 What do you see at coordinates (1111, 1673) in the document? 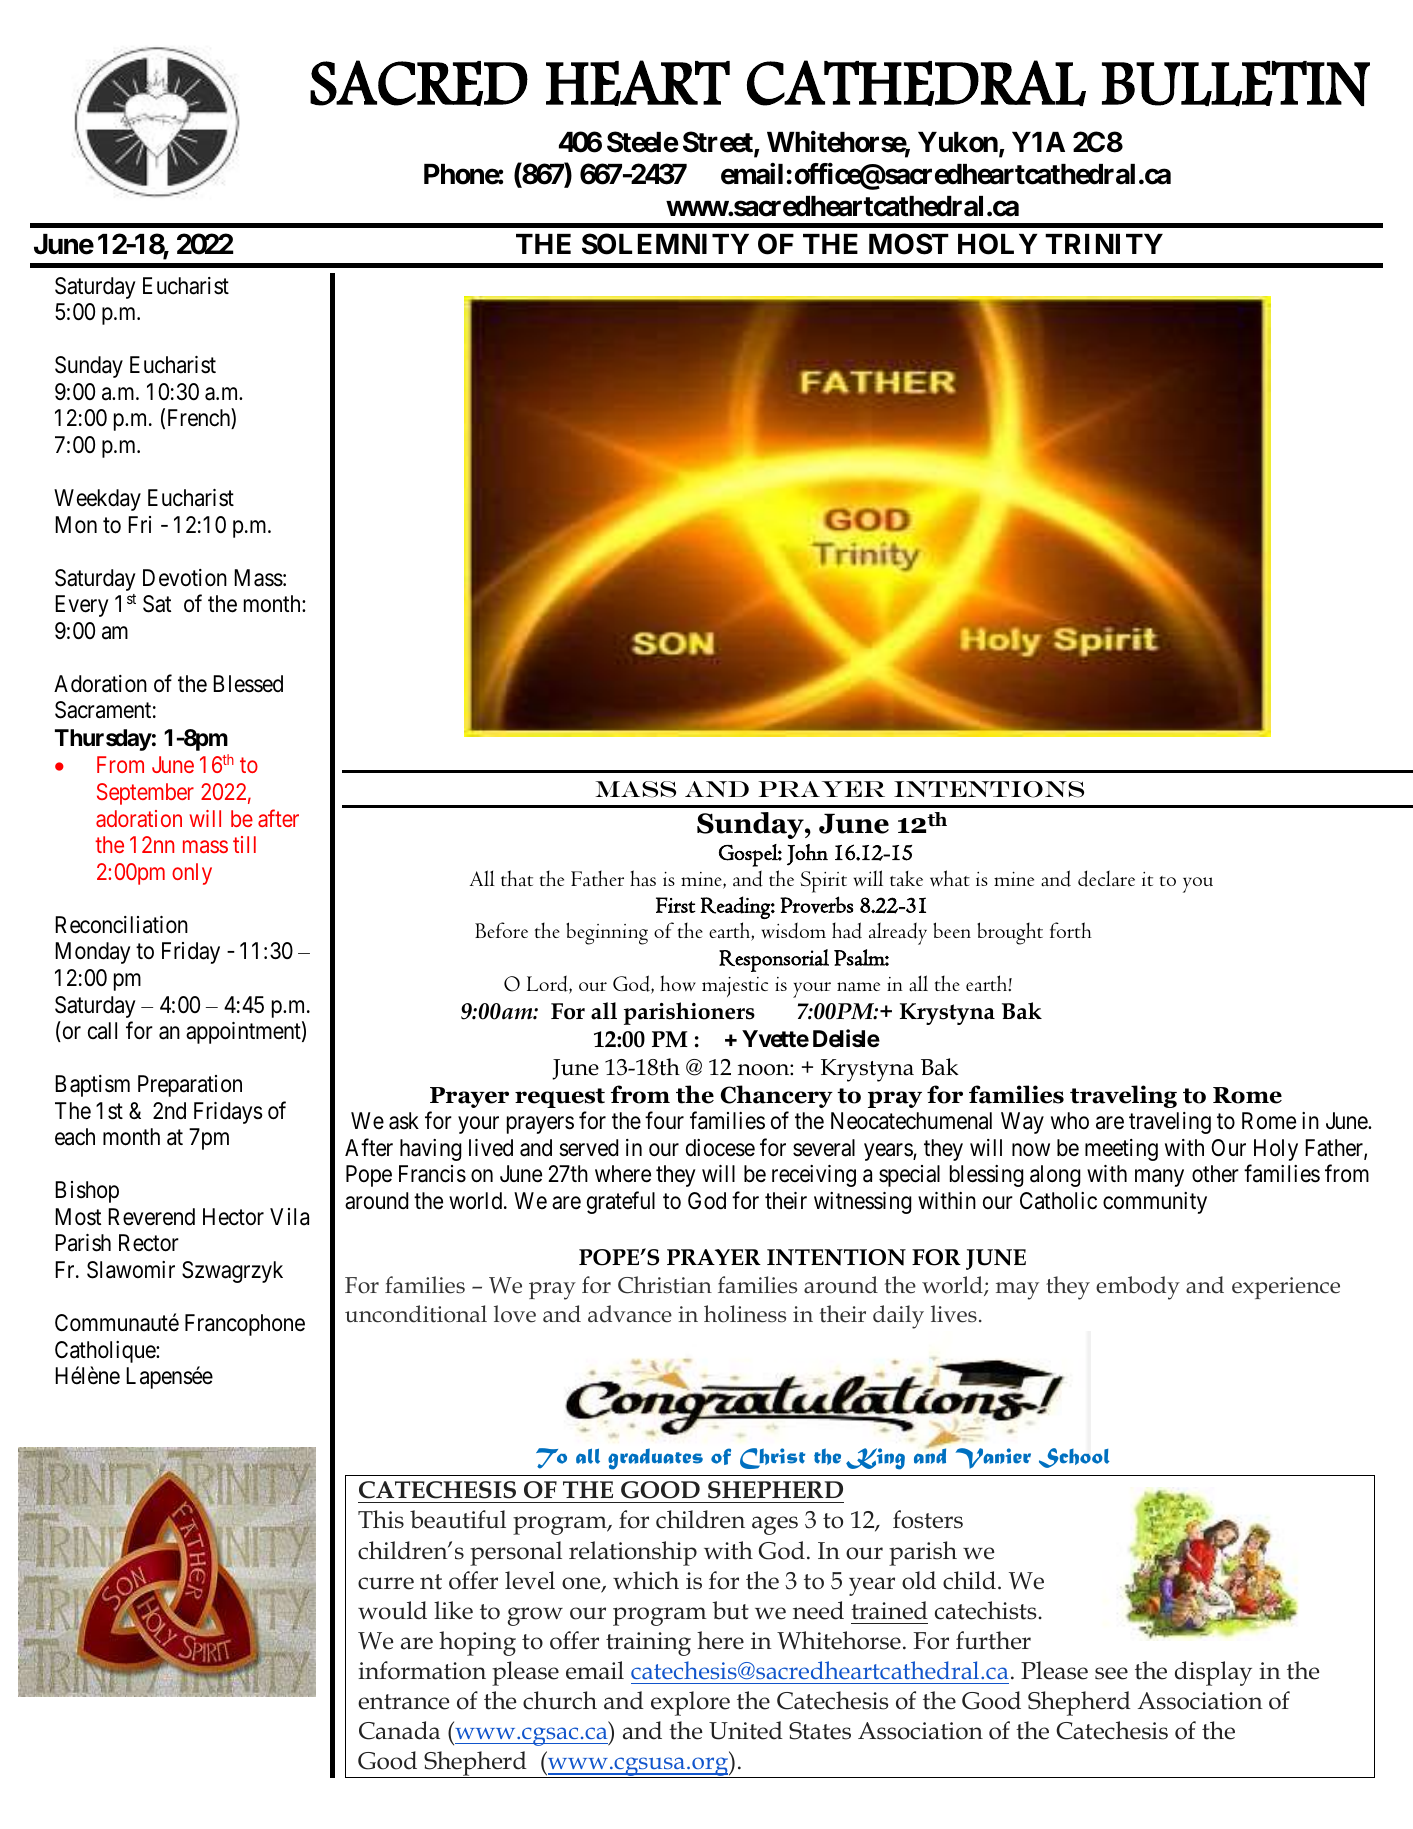
I see `see` at bounding box center [1111, 1673].
